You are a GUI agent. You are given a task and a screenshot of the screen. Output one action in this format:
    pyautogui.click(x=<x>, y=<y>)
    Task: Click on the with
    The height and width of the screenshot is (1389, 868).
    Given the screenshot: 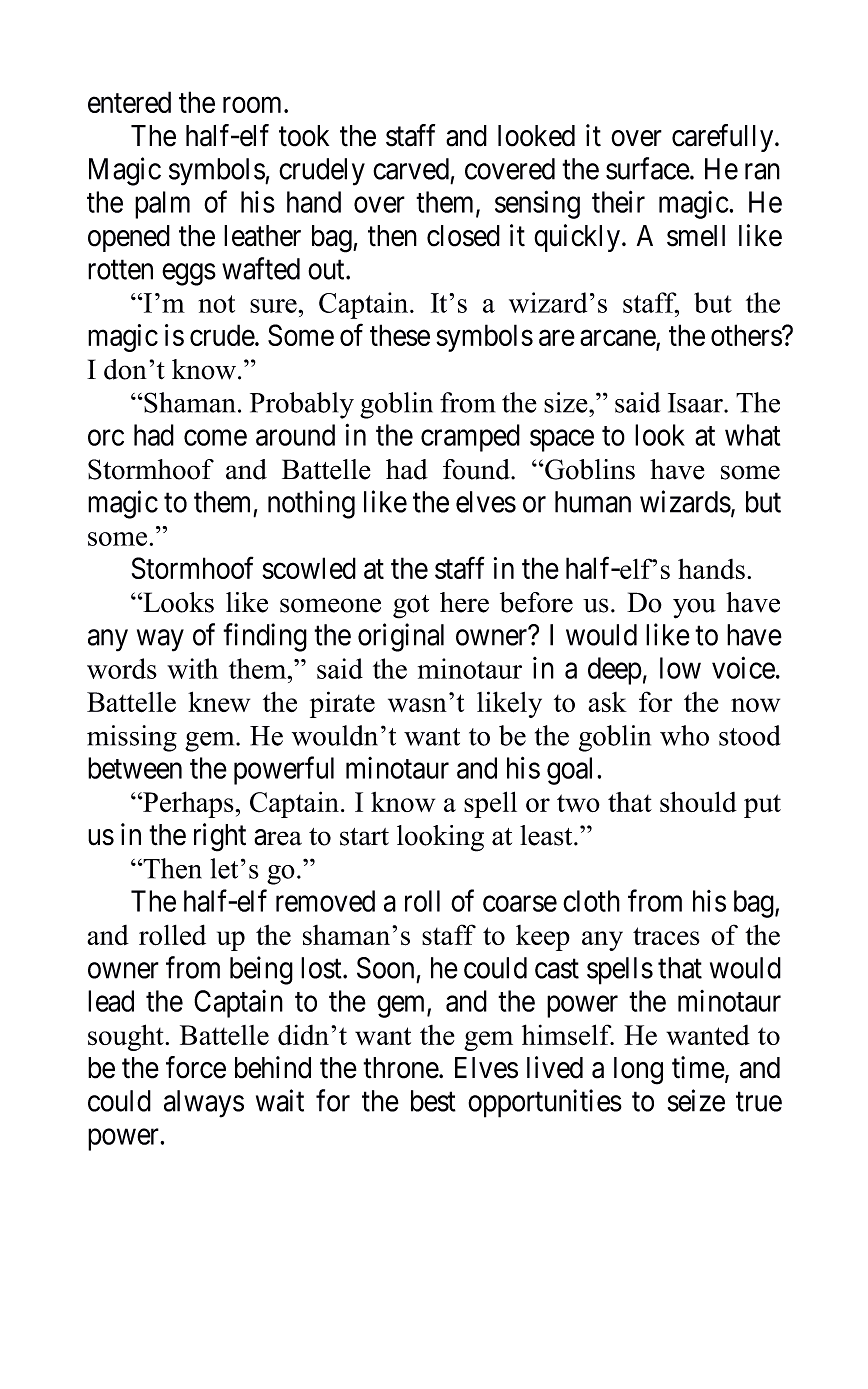 What is the action you would take?
    pyautogui.click(x=192, y=668)
